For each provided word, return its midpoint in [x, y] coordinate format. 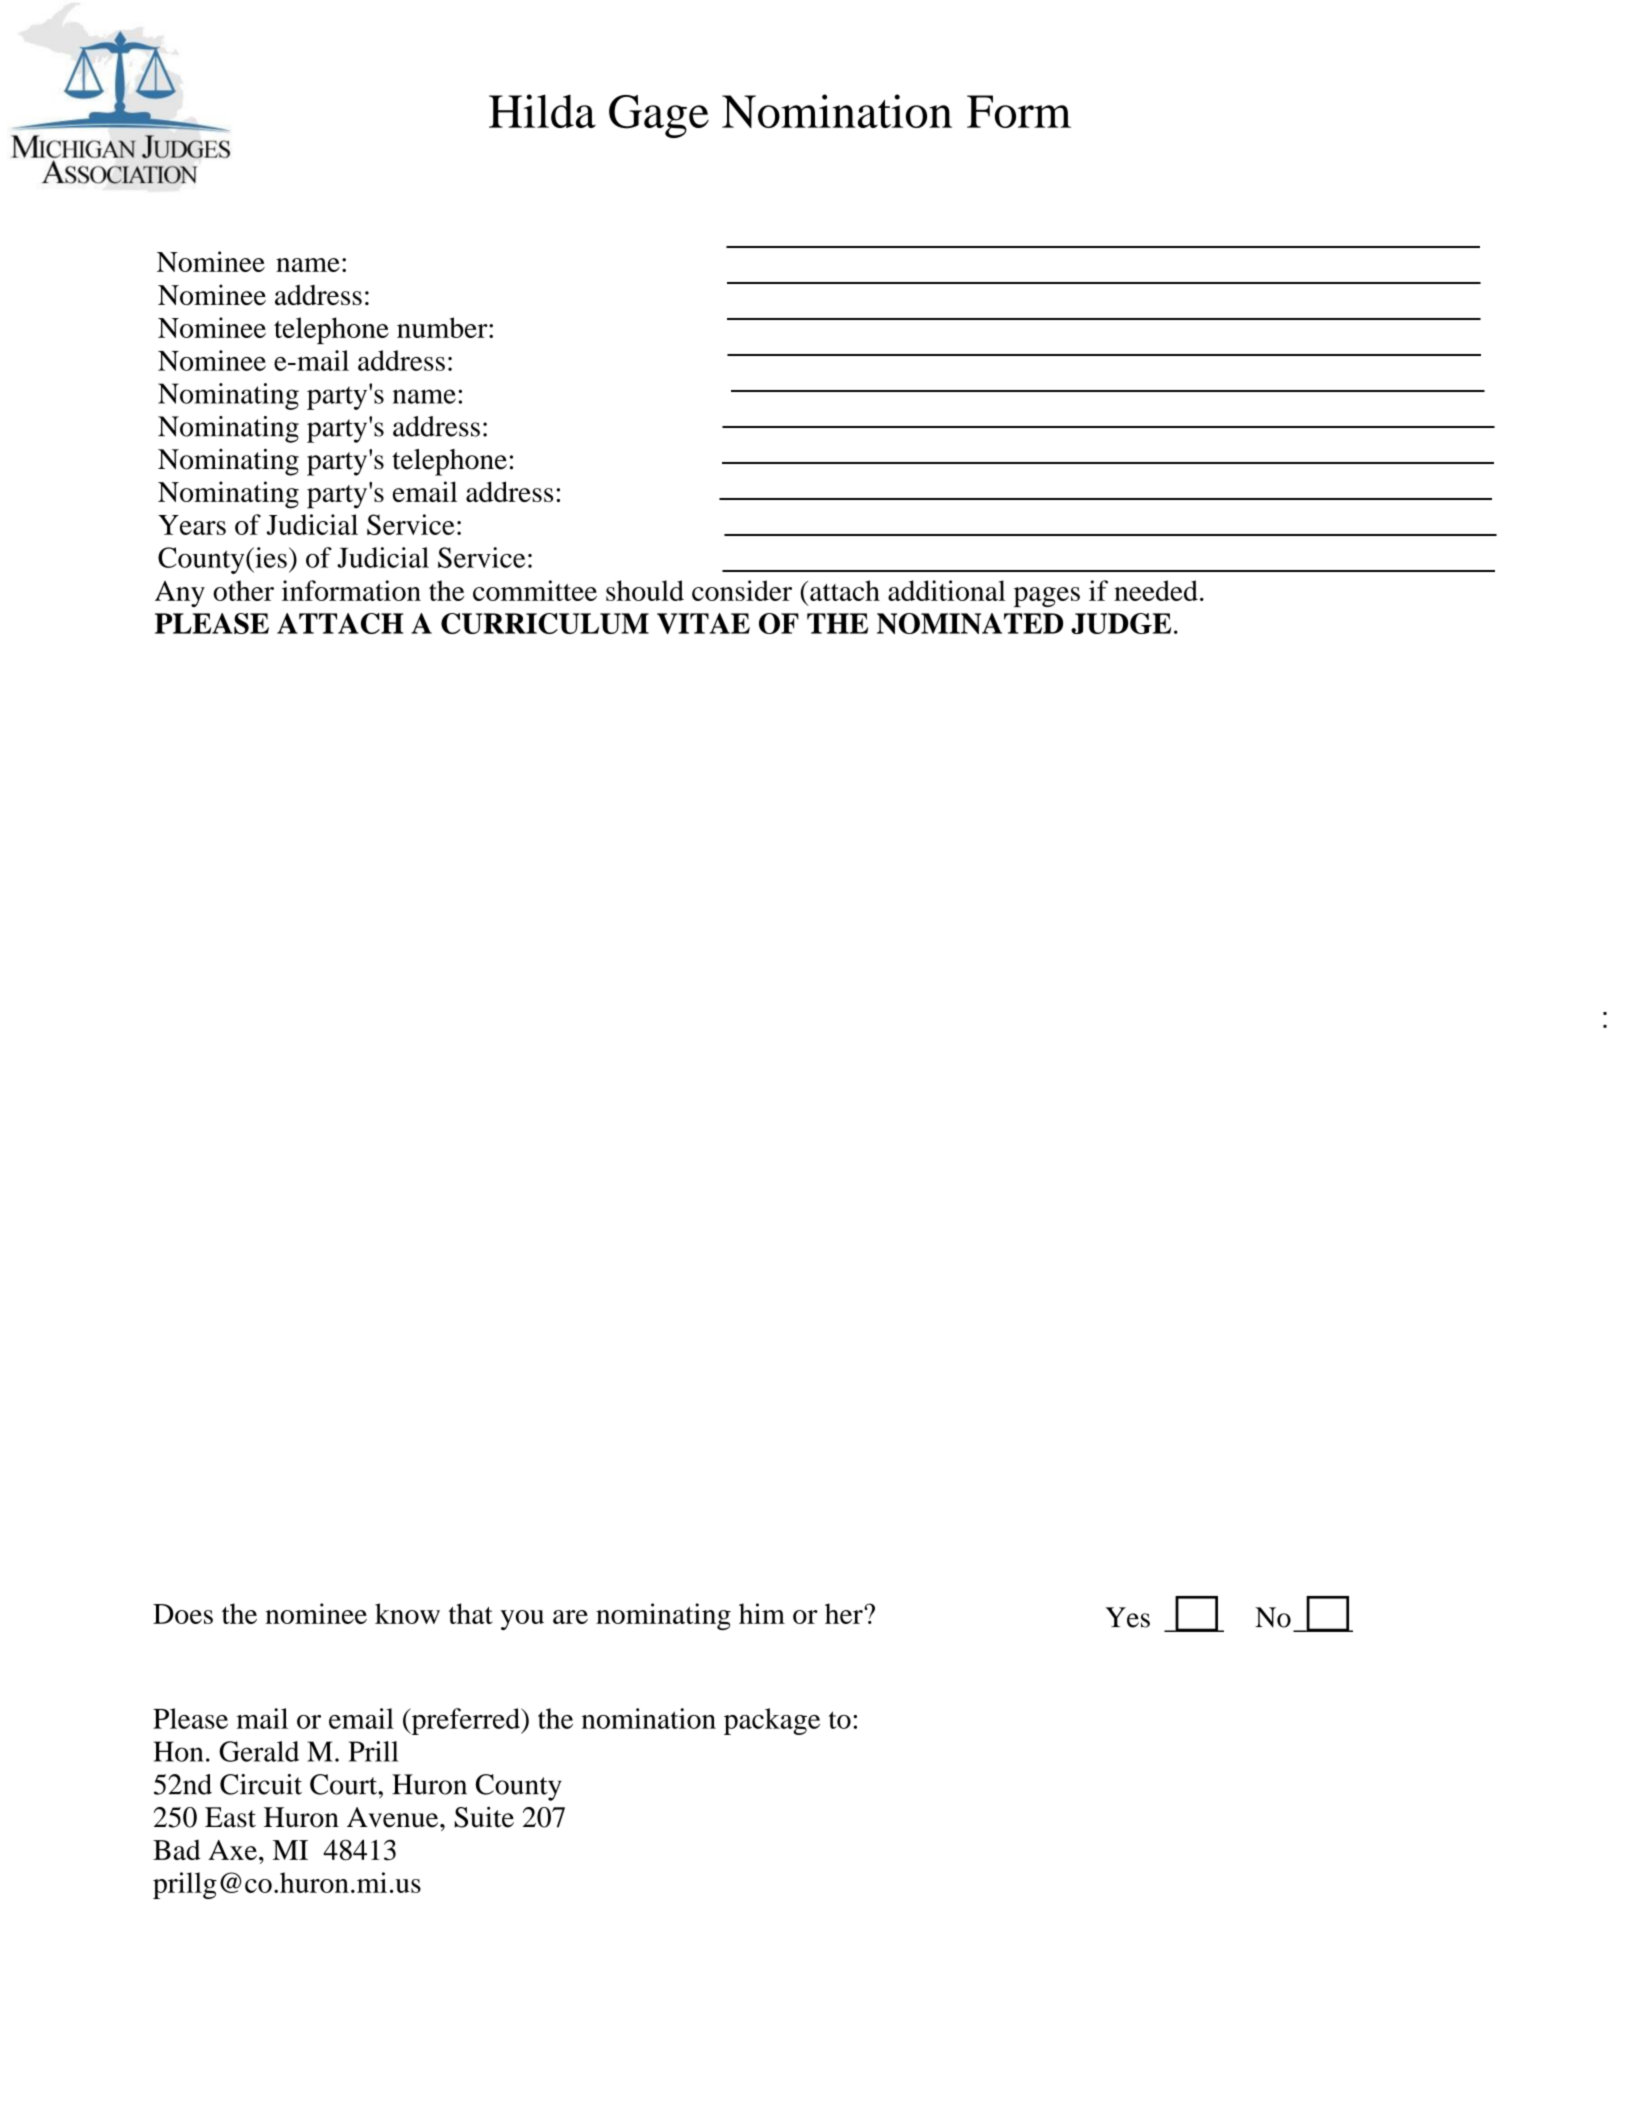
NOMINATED [970, 623]
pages [1047, 597]
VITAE [703, 623]
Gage [659, 116]
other [243, 590]
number [443, 327]
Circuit [261, 1784]
